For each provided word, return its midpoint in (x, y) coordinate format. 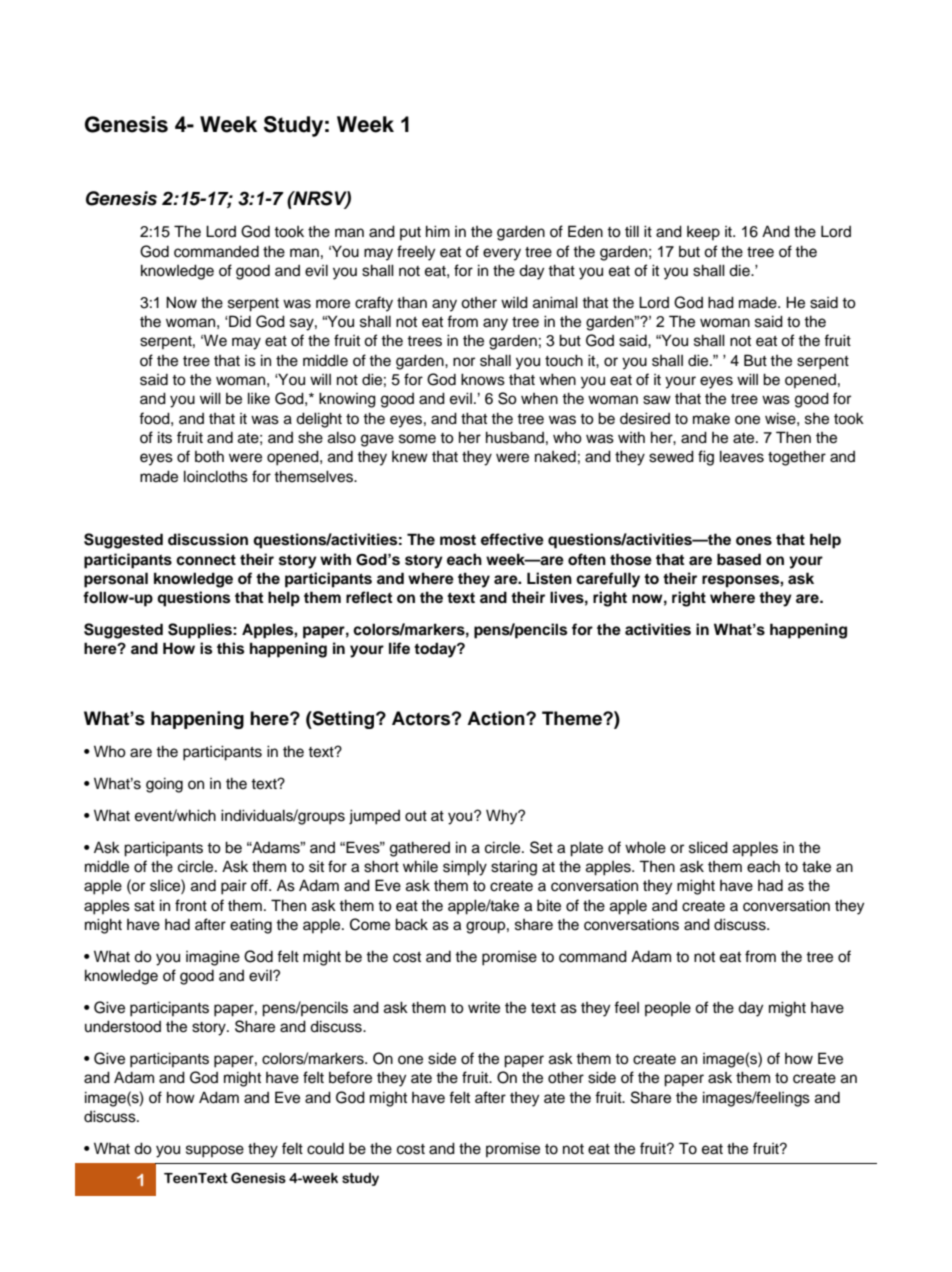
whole (645, 847)
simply (465, 868)
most (458, 540)
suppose (215, 1151)
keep (703, 233)
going (164, 785)
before (350, 1077)
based (739, 559)
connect (206, 560)
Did (239, 321)
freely (416, 253)
